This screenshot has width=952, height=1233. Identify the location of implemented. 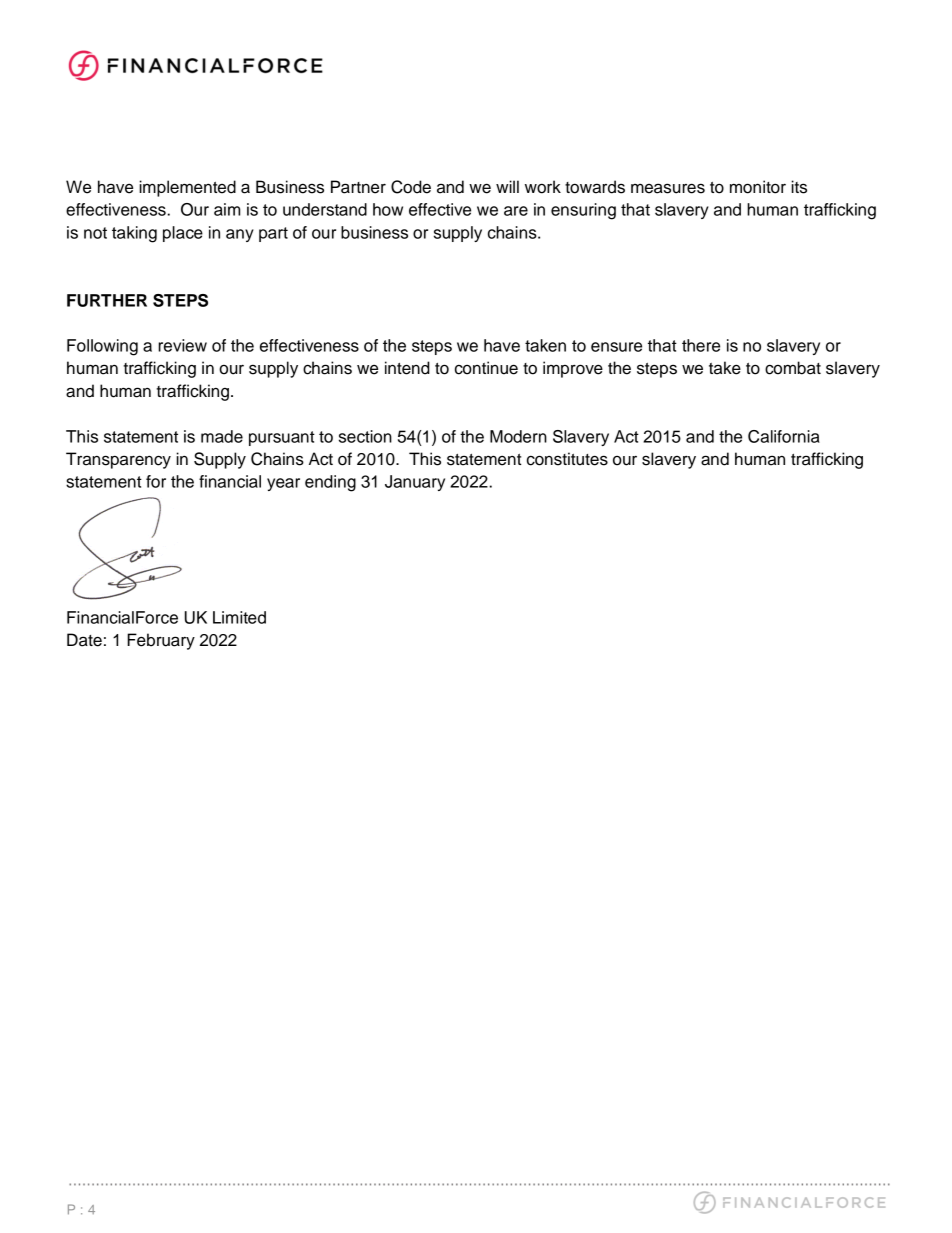
(187, 188).
